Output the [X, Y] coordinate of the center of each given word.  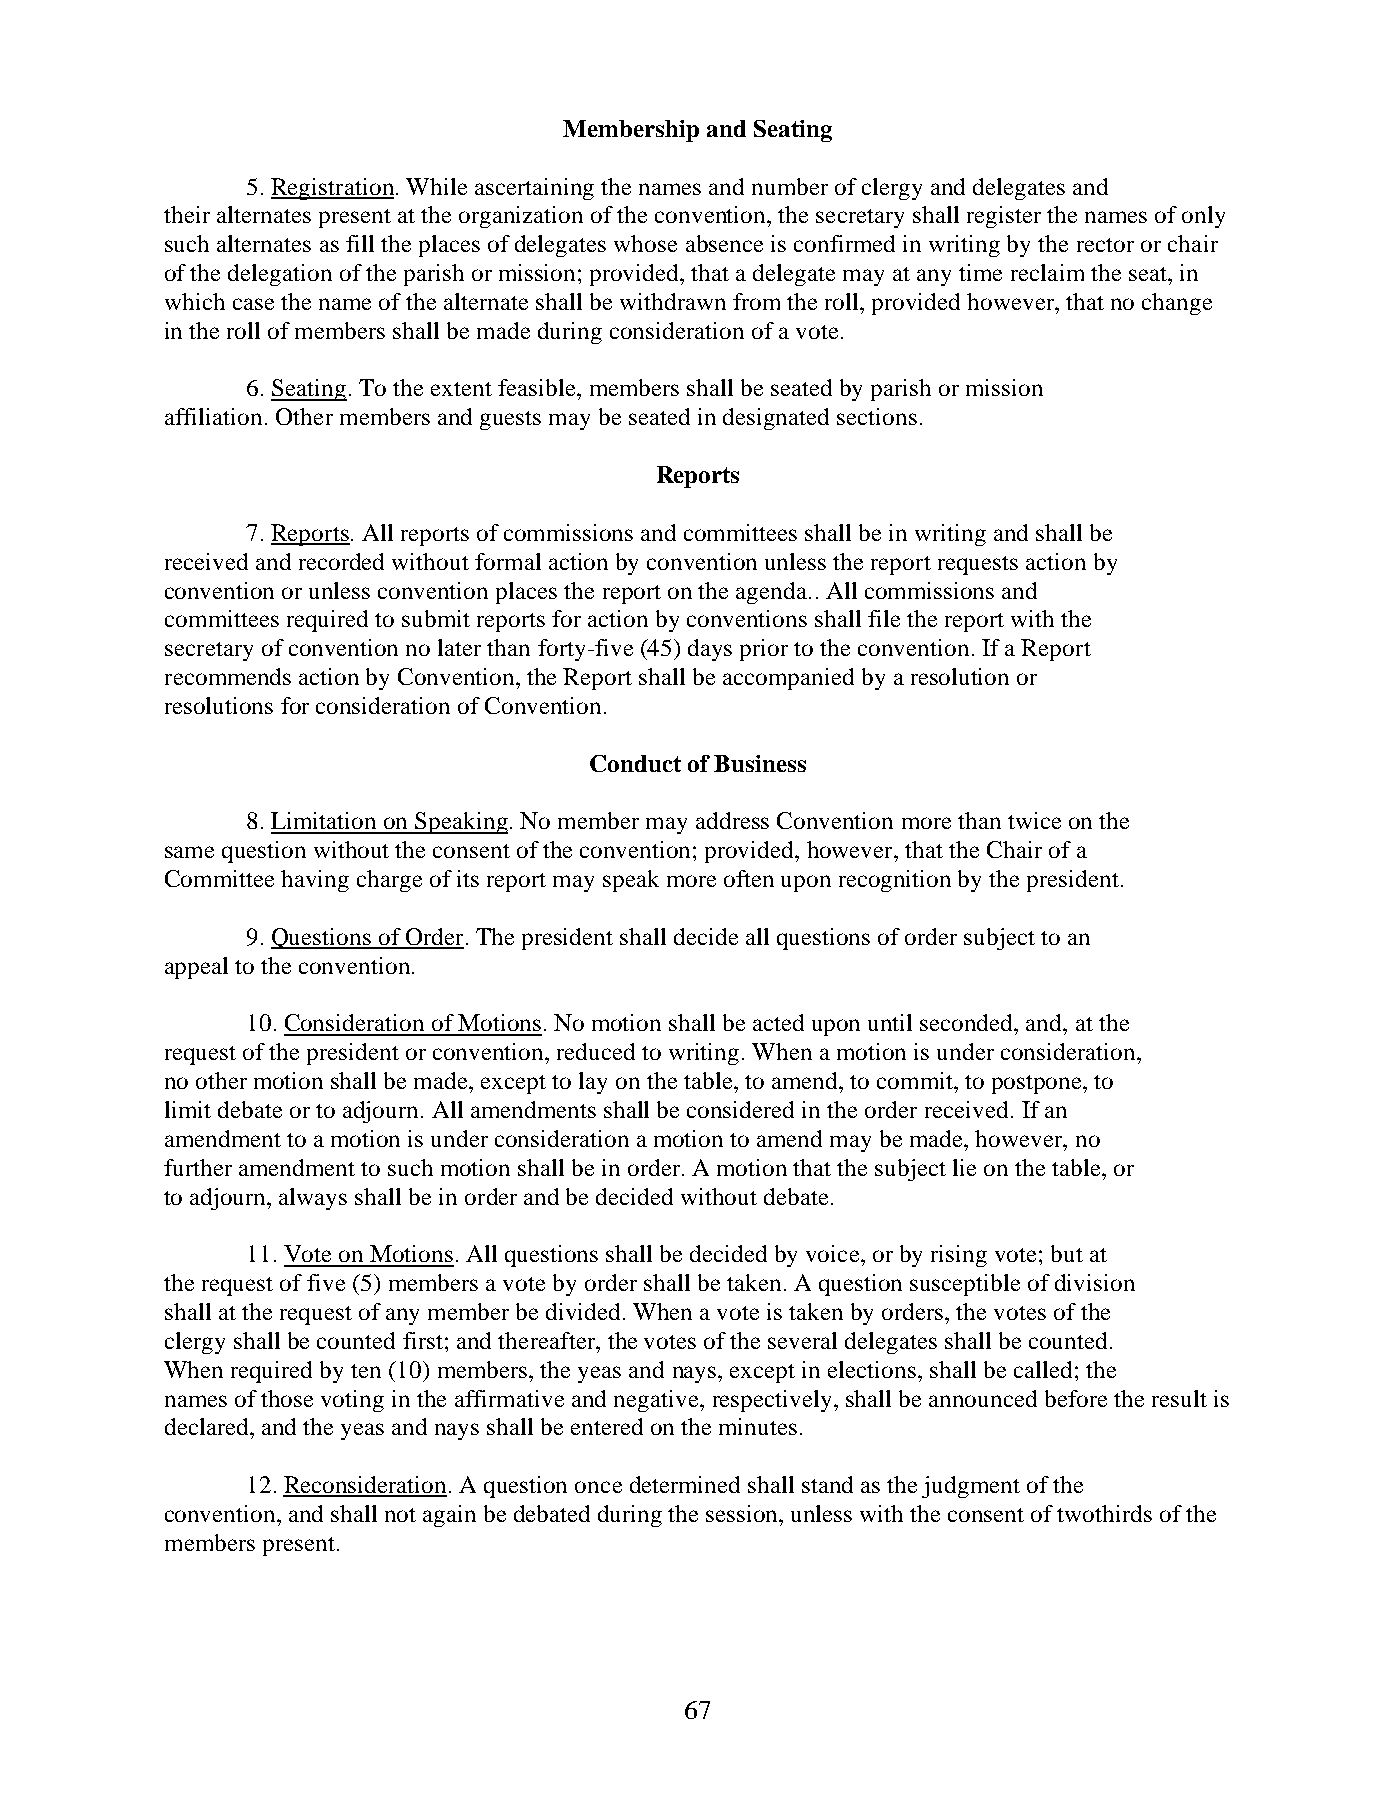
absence [724, 243]
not [400, 1515]
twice [1034, 820]
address [732, 820]
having [315, 881]
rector [1105, 245]
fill [360, 243]
